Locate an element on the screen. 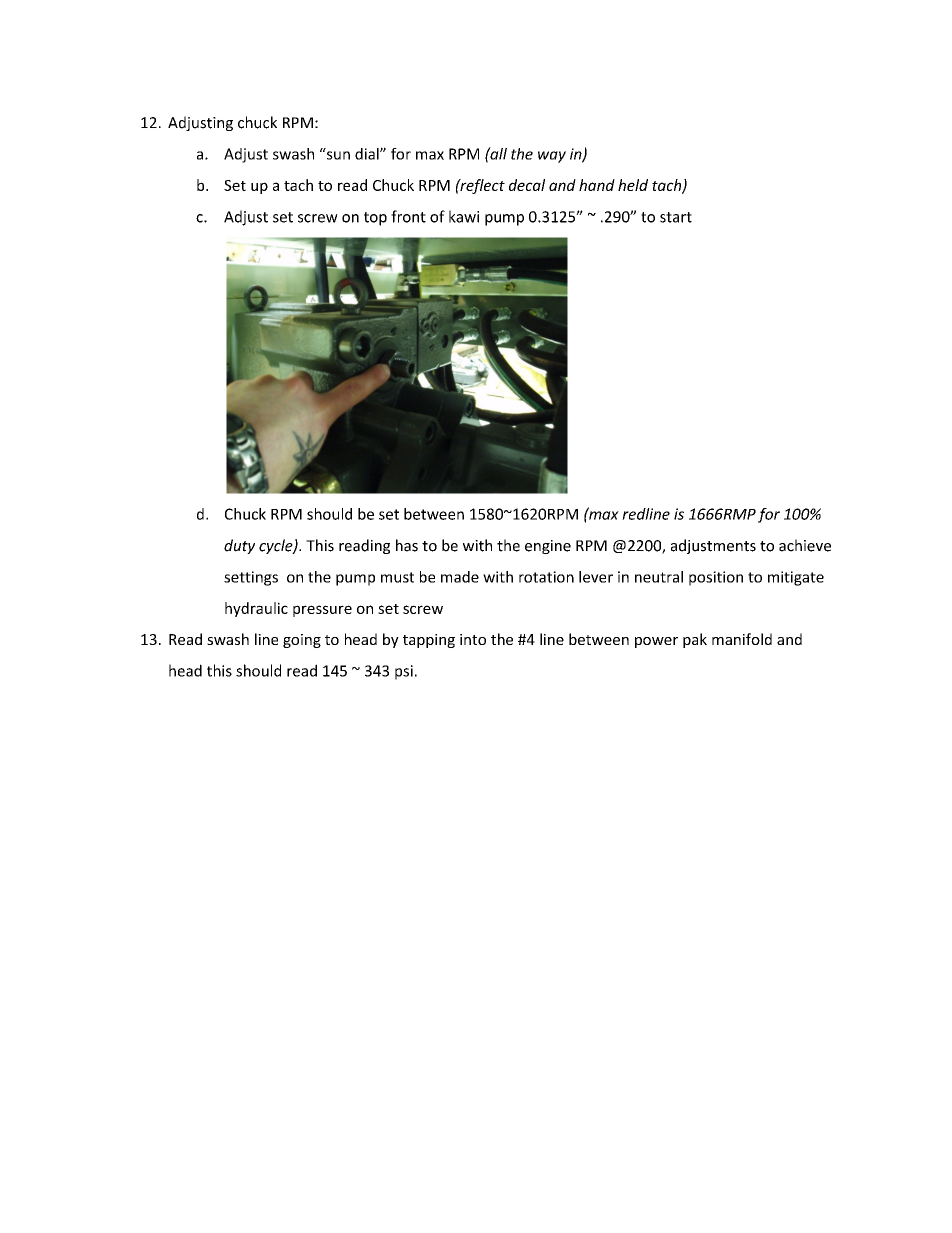 This screenshot has height=1233, width=952. achieve is located at coordinates (805, 545).
